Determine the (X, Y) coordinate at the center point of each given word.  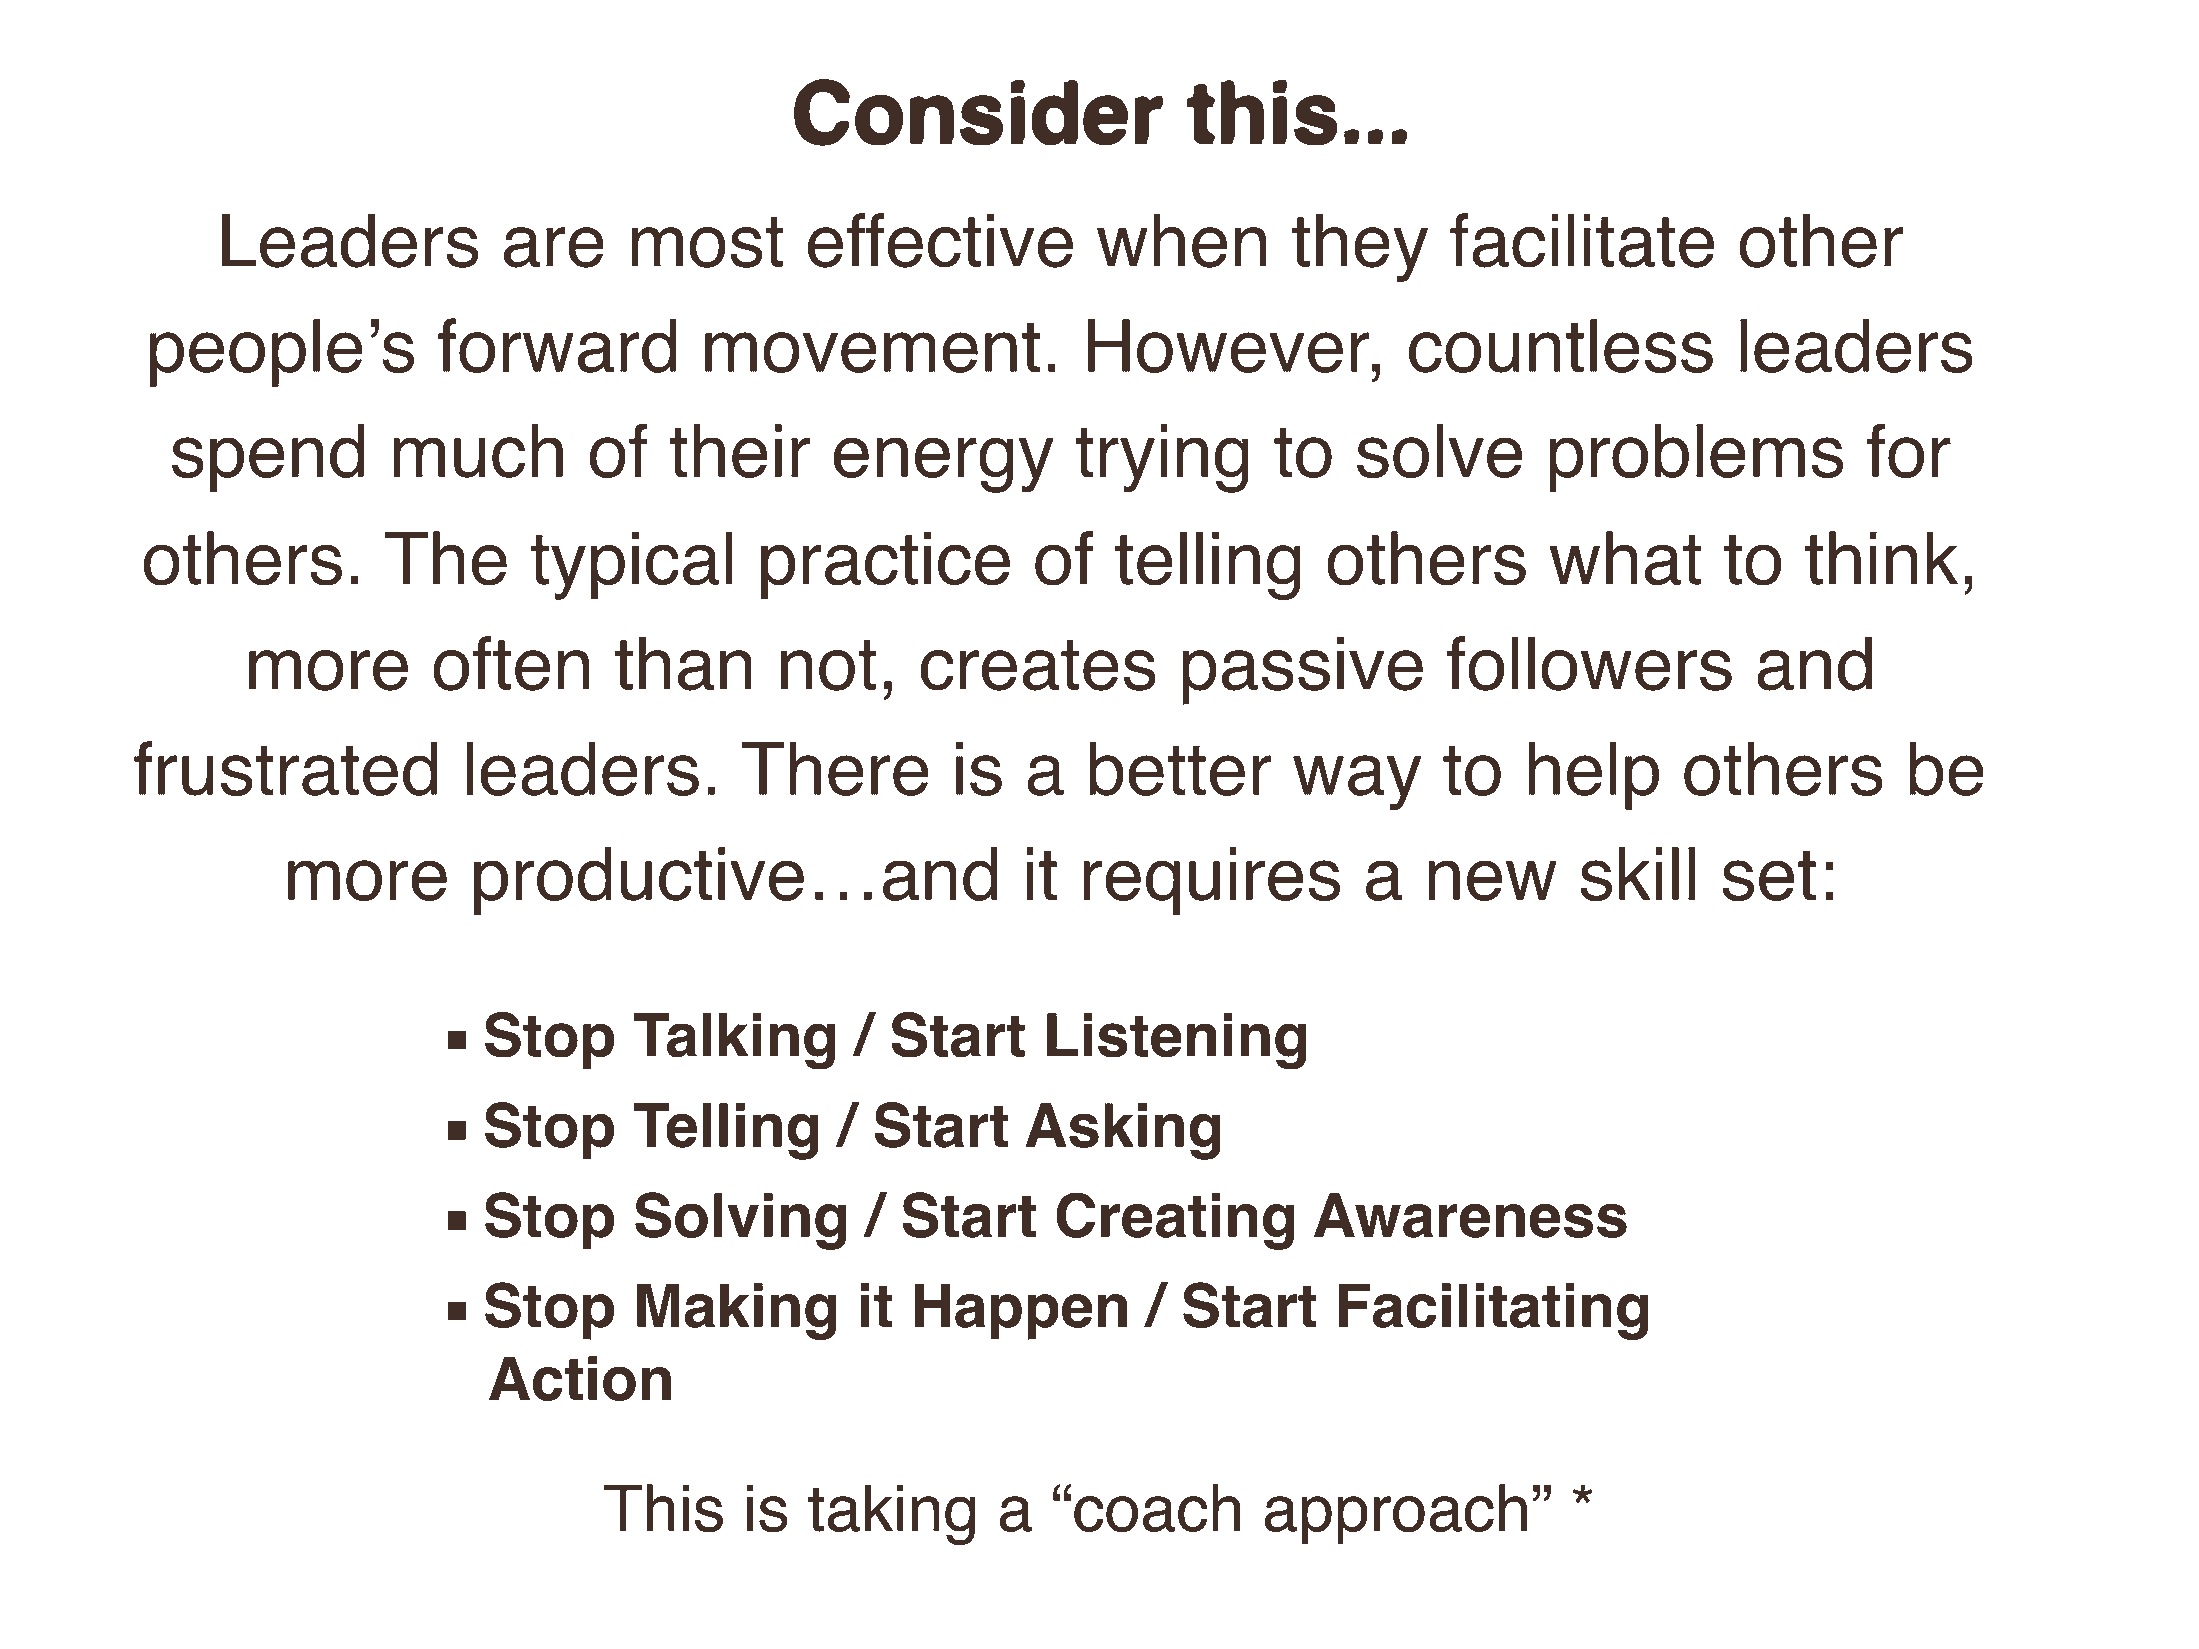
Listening (1177, 1041)
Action (580, 1378)
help (1593, 776)
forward (557, 345)
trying (1162, 458)
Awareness (1470, 1215)
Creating (1175, 1221)
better (1180, 769)
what (1625, 558)
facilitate (1582, 240)
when (1181, 240)
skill (1637, 874)
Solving (741, 1221)
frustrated (285, 768)
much (478, 451)
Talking (734, 1041)
